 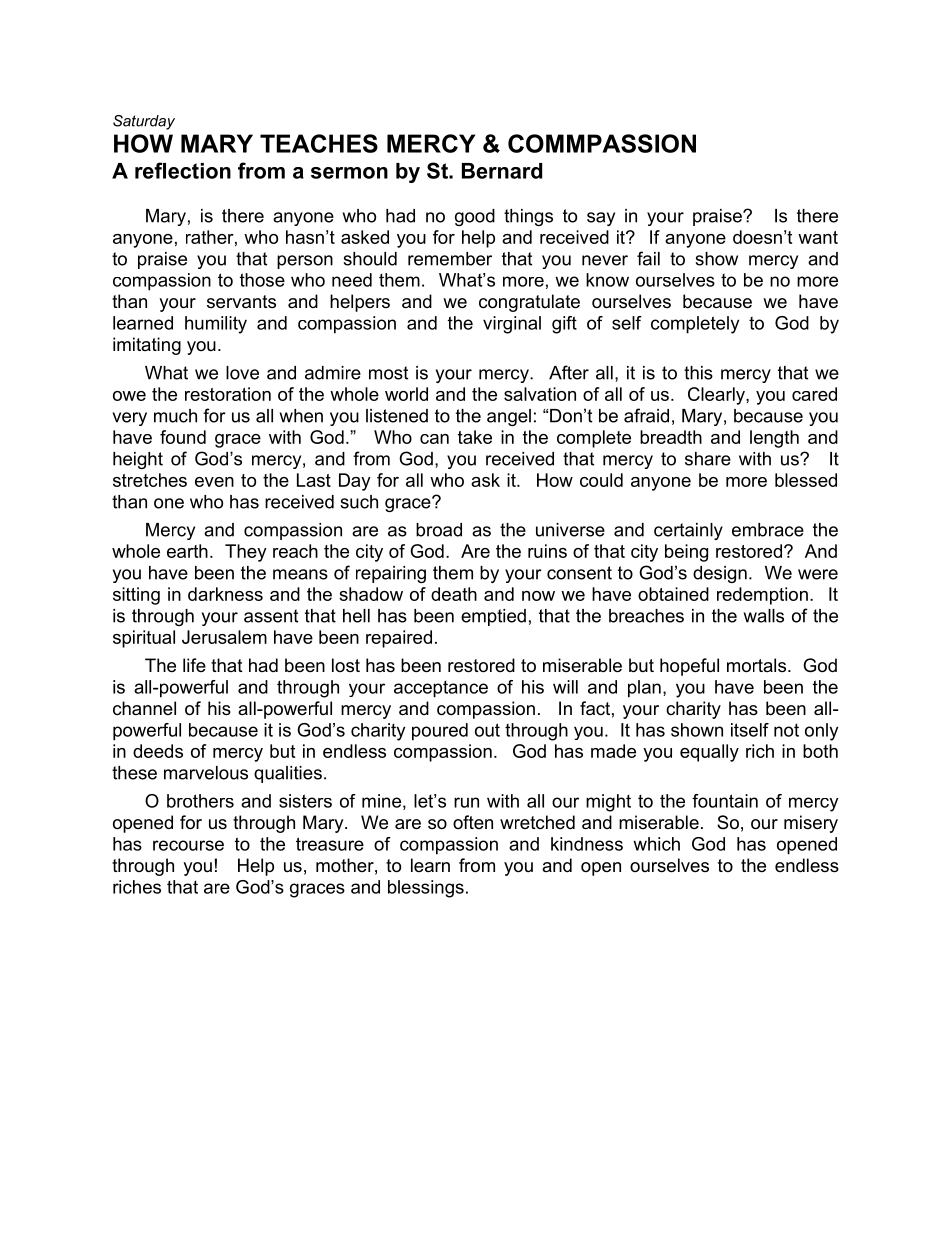 What do you see at coordinates (698, 373) in the page?
I see `this` at bounding box center [698, 373].
